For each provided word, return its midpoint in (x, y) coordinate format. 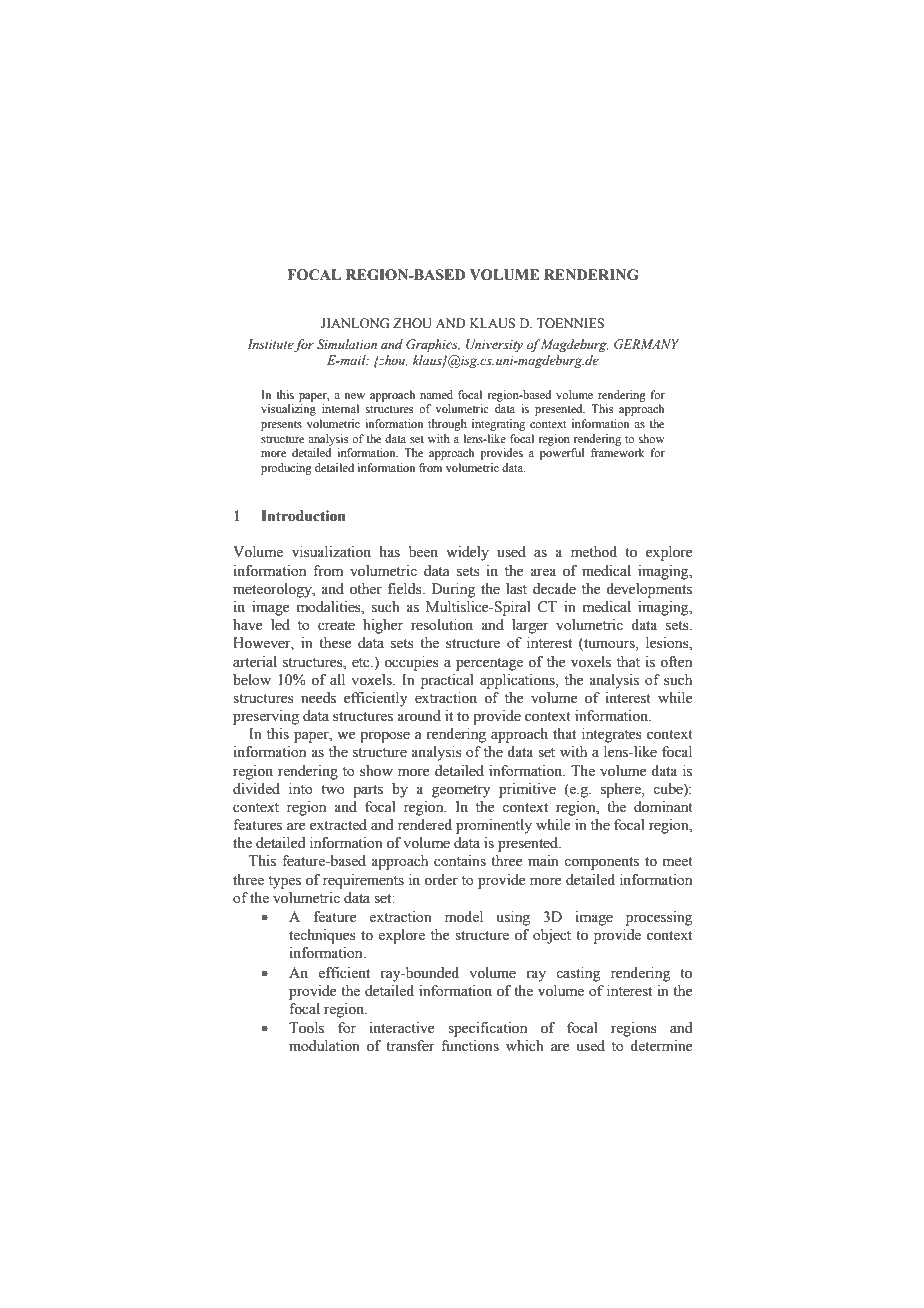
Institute (270, 344)
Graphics (433, 345)
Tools (306, 1028)
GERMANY (646, 344)
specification (487, 1029)
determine (661, 1046)
